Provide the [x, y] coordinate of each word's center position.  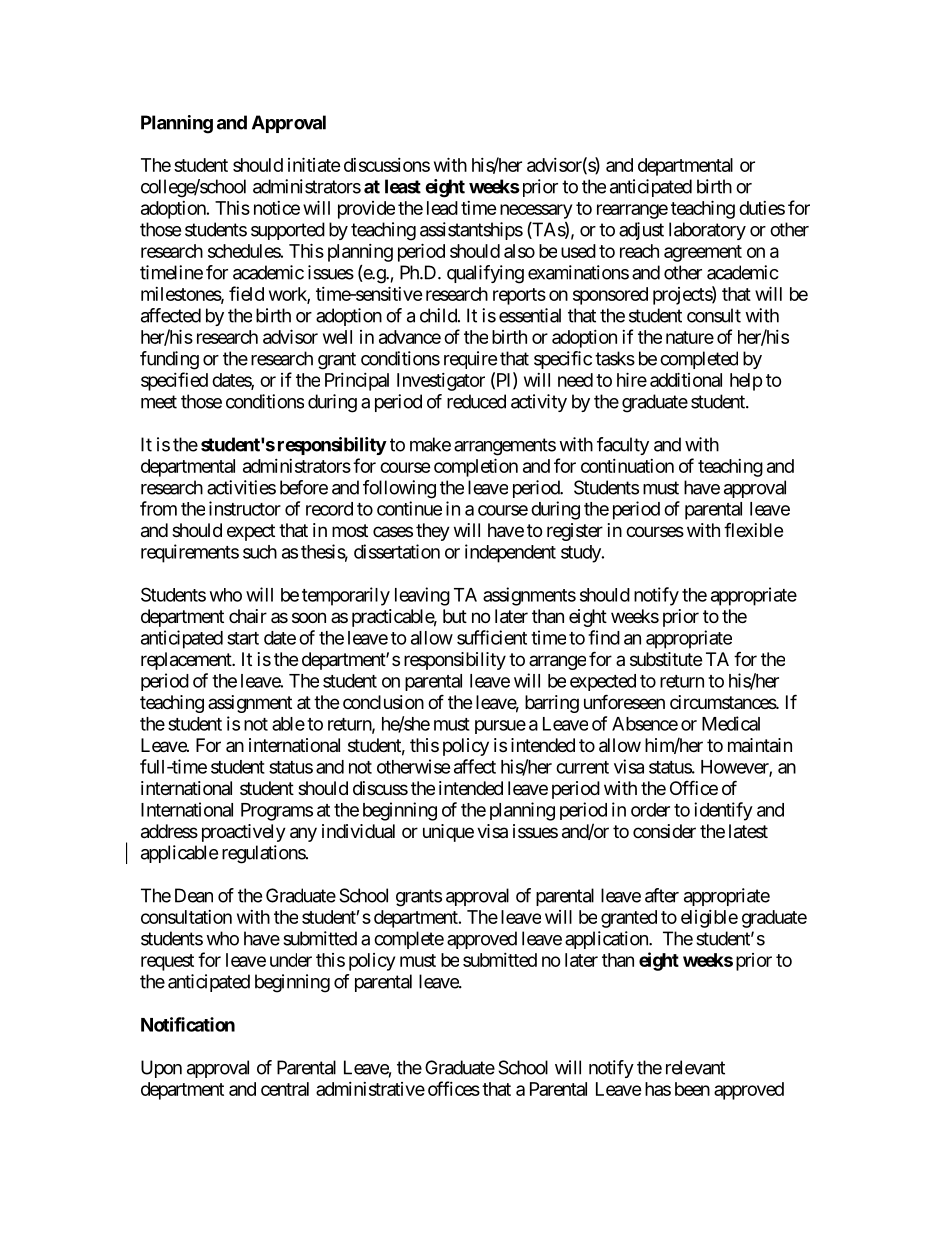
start [243, 638]
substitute [666, 659]
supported [288, 231]
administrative [370, 1089]
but [455, 616]
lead [442, 208]
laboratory [707, 231]
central [285, 1089]
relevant [695, 1067]
